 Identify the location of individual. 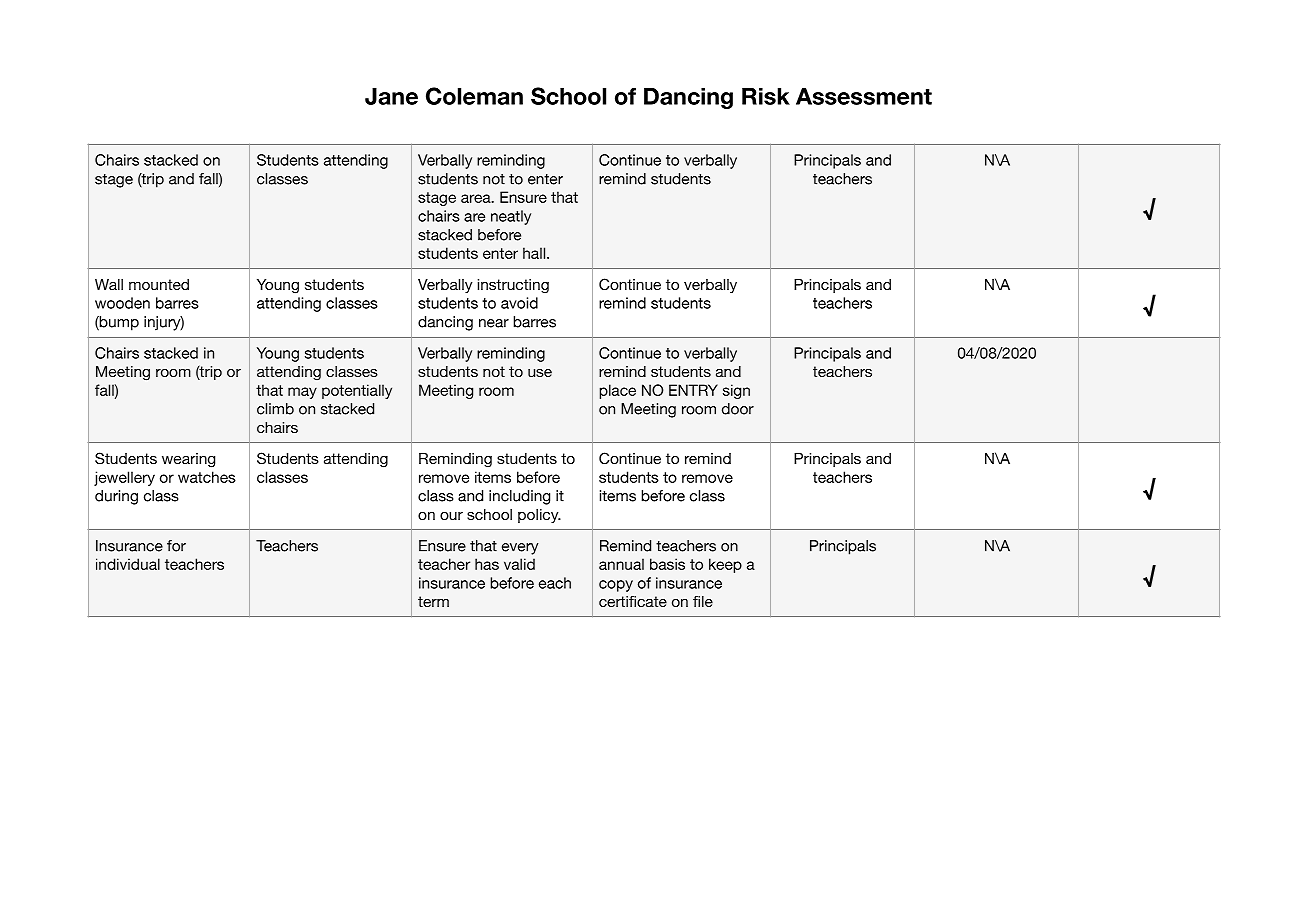
(128, 564).
